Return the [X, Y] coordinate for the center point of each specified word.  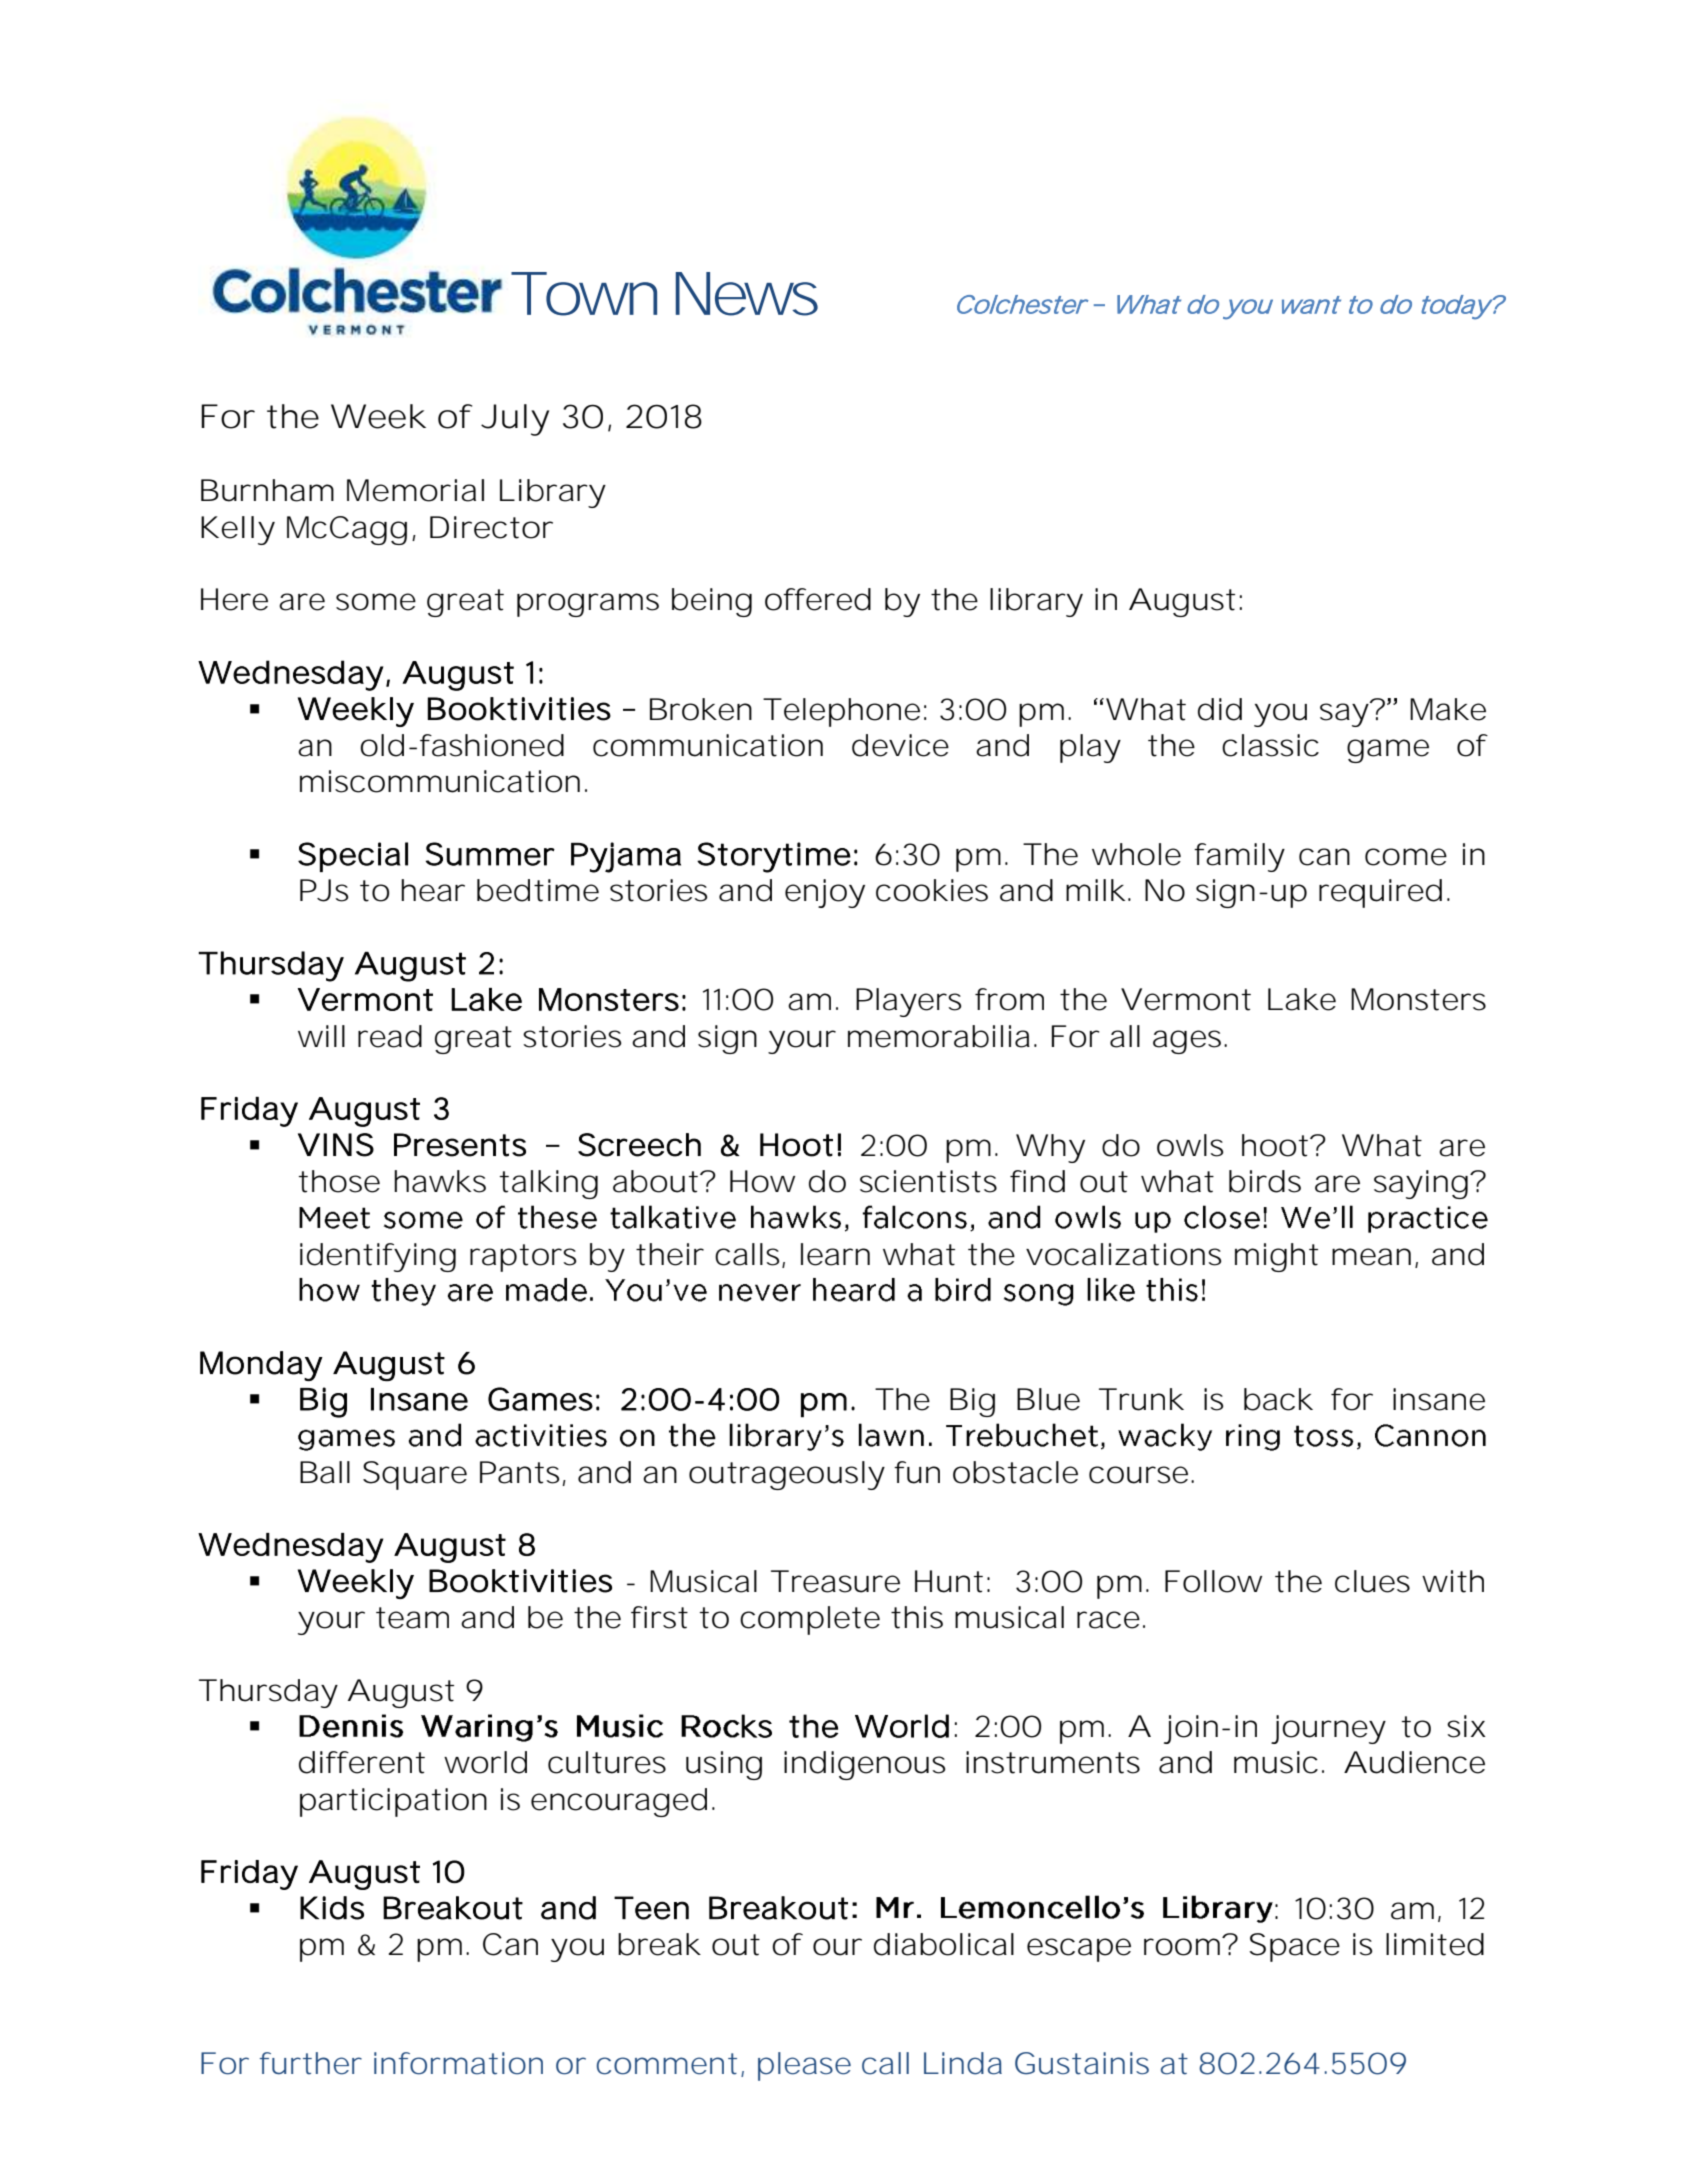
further [311, 2063]
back [1278, 1399]
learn [835, 1254]
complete [810, 1620]
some [376, 602]
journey [1328, 1729]
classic [1270, 745]
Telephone [841, 712]
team [412, 1618]
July [515, 420]
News [747, 294]
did [1220, 709]
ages [1189, 1042]
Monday [261, 1366]
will [321, 1036]
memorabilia [939, 1036]
